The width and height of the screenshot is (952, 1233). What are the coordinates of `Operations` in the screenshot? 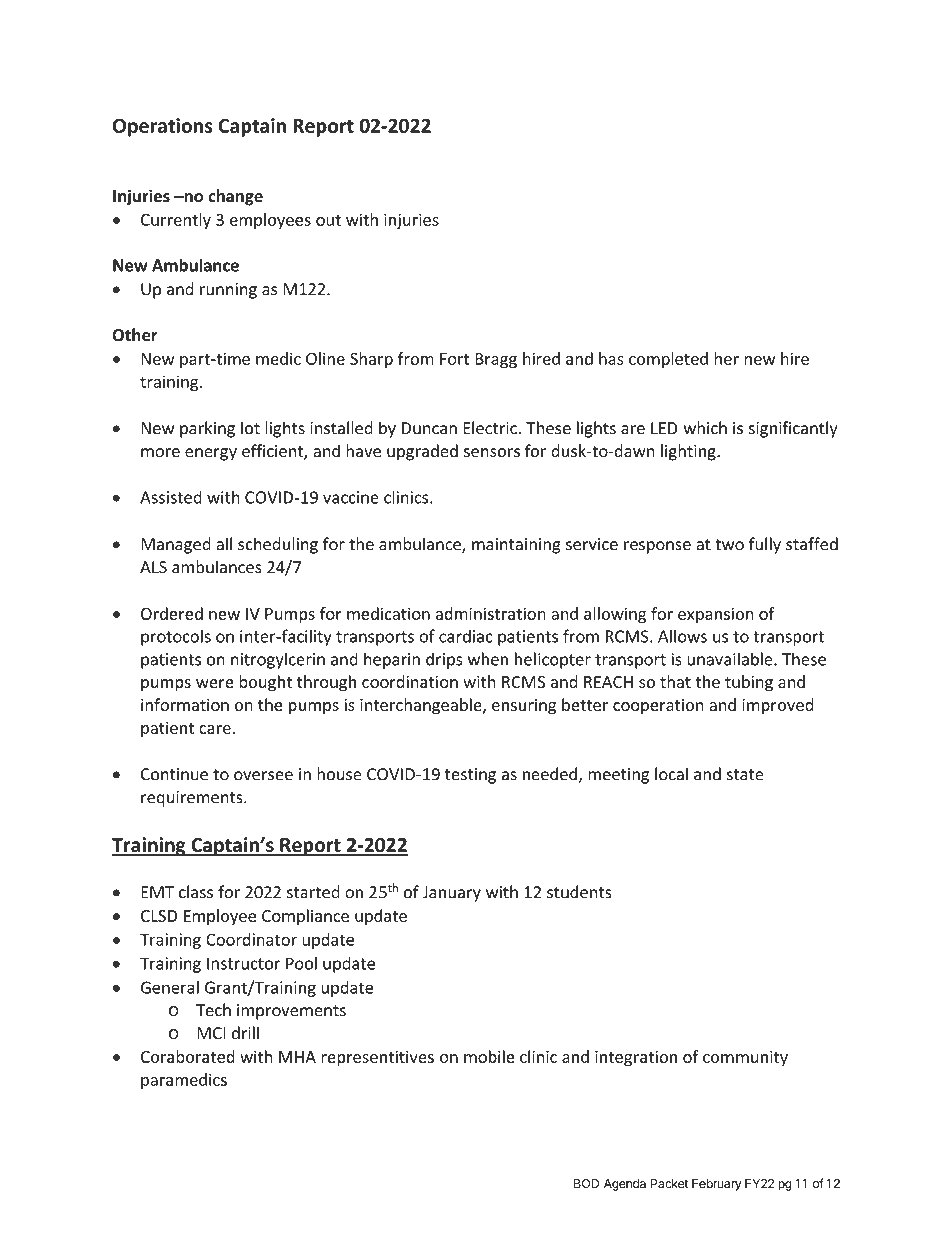 It's located at (163, 127).
